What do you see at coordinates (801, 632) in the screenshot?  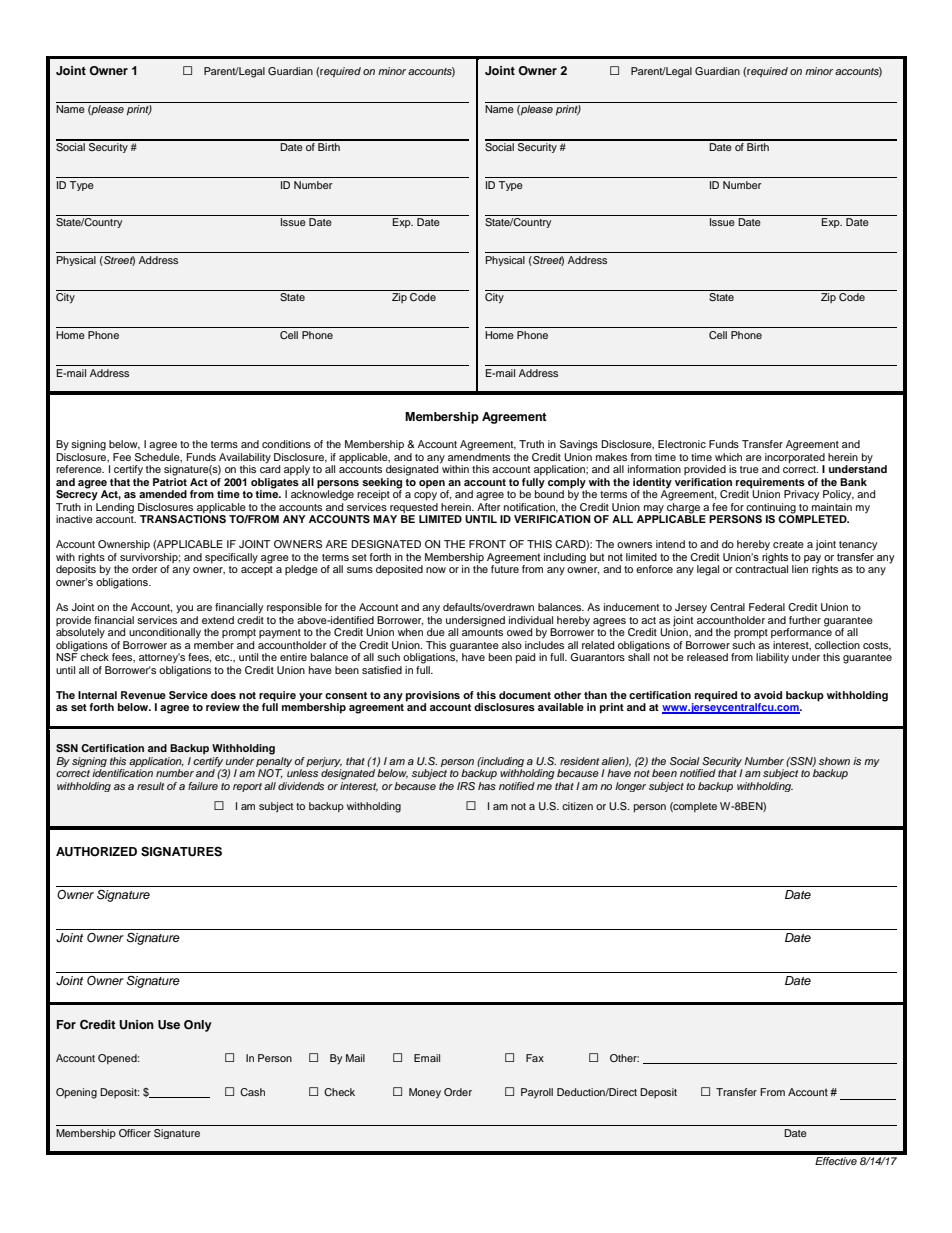 I see `performance` at bounding box center [801, 632].
